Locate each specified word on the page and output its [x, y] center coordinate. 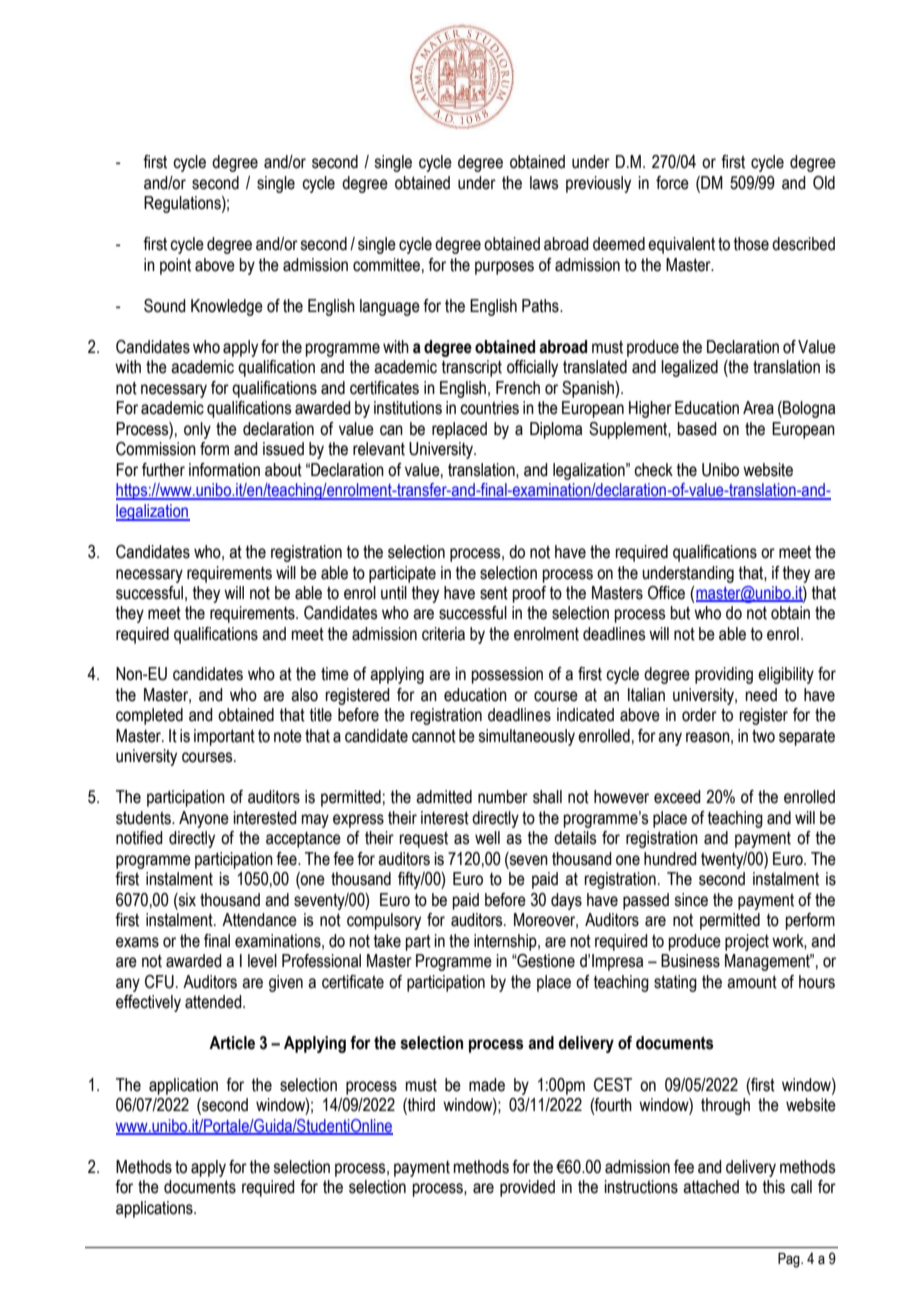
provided [527, 1188]
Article [232, 1043]
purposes [504, 268]
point [175, 266]
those [751, 244]
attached [711, 1187]
